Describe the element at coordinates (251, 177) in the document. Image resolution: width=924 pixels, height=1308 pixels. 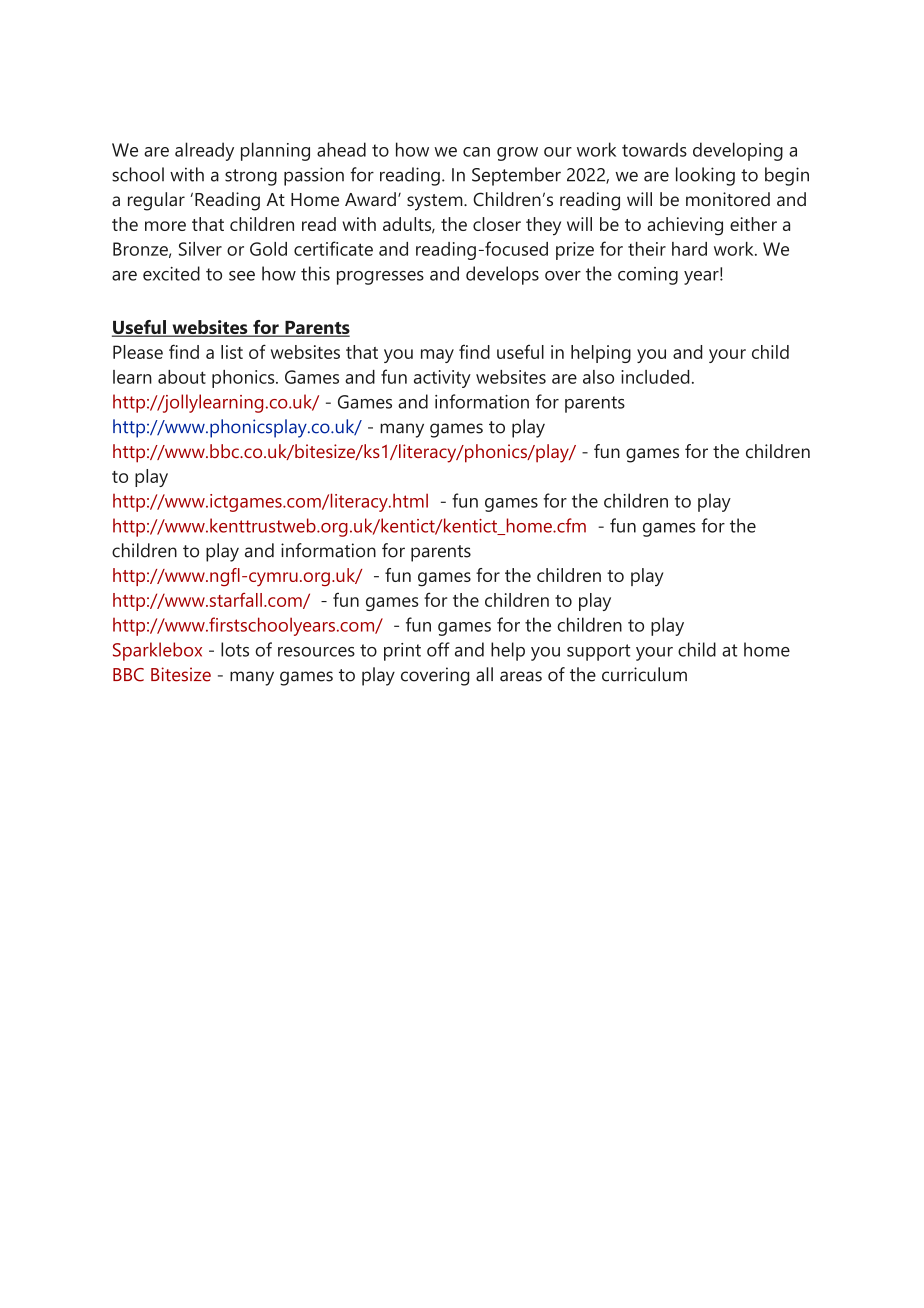
I see `strong` at that location.
